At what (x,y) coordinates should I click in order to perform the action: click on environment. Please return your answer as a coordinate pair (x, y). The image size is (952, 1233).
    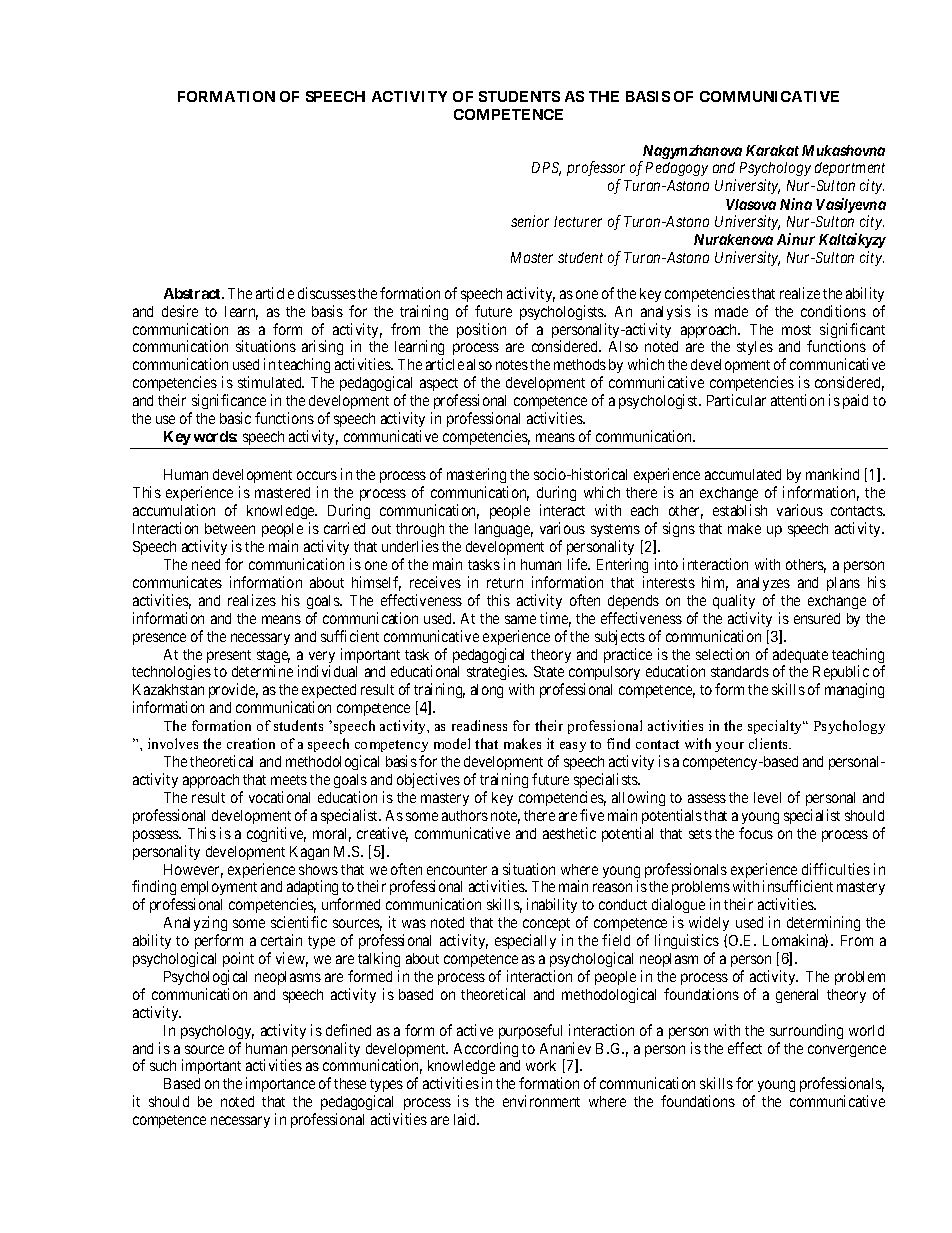
    Looking at the image, I should click on (541, 1101).
